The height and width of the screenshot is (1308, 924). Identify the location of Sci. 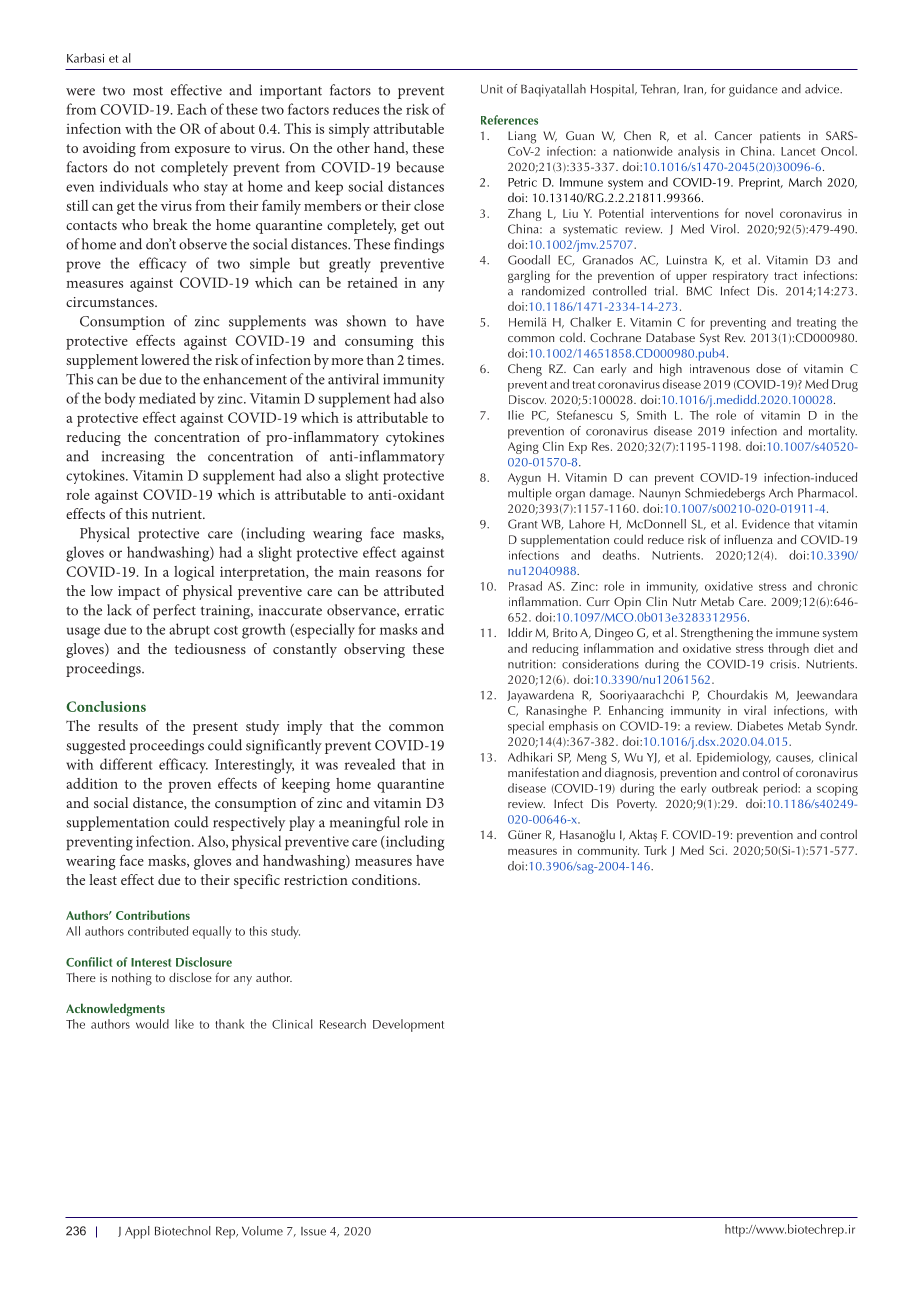
(716, 850).
